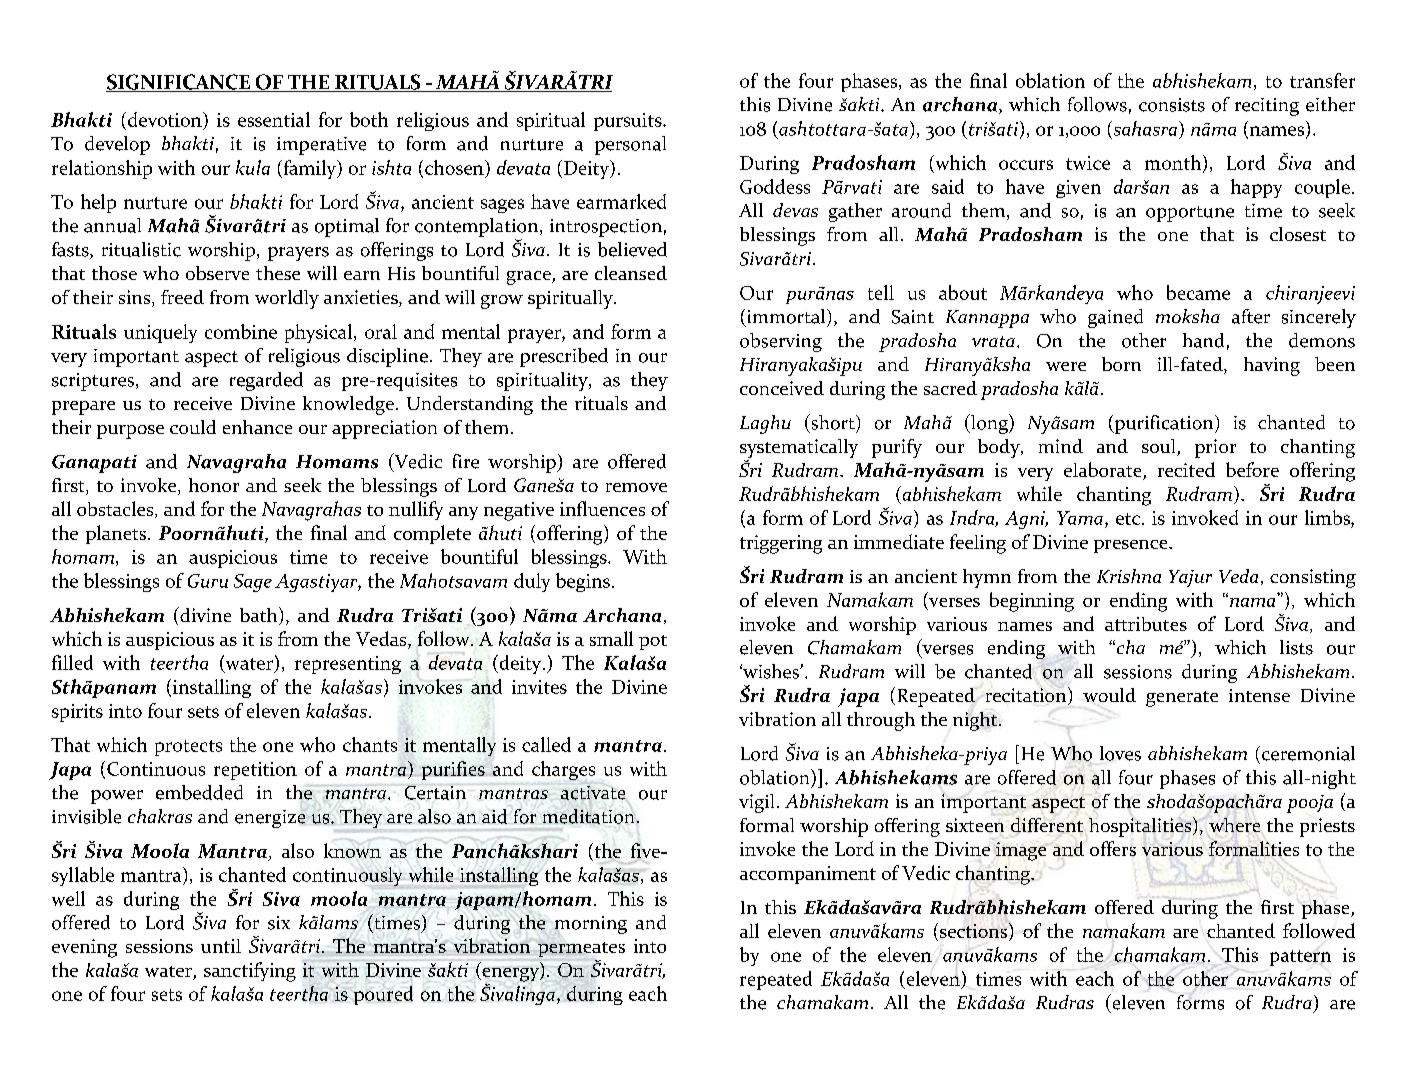  What do you see at coordinates (781, 544) in the document?
I see `triggering` at bounding box center [781, 544].
